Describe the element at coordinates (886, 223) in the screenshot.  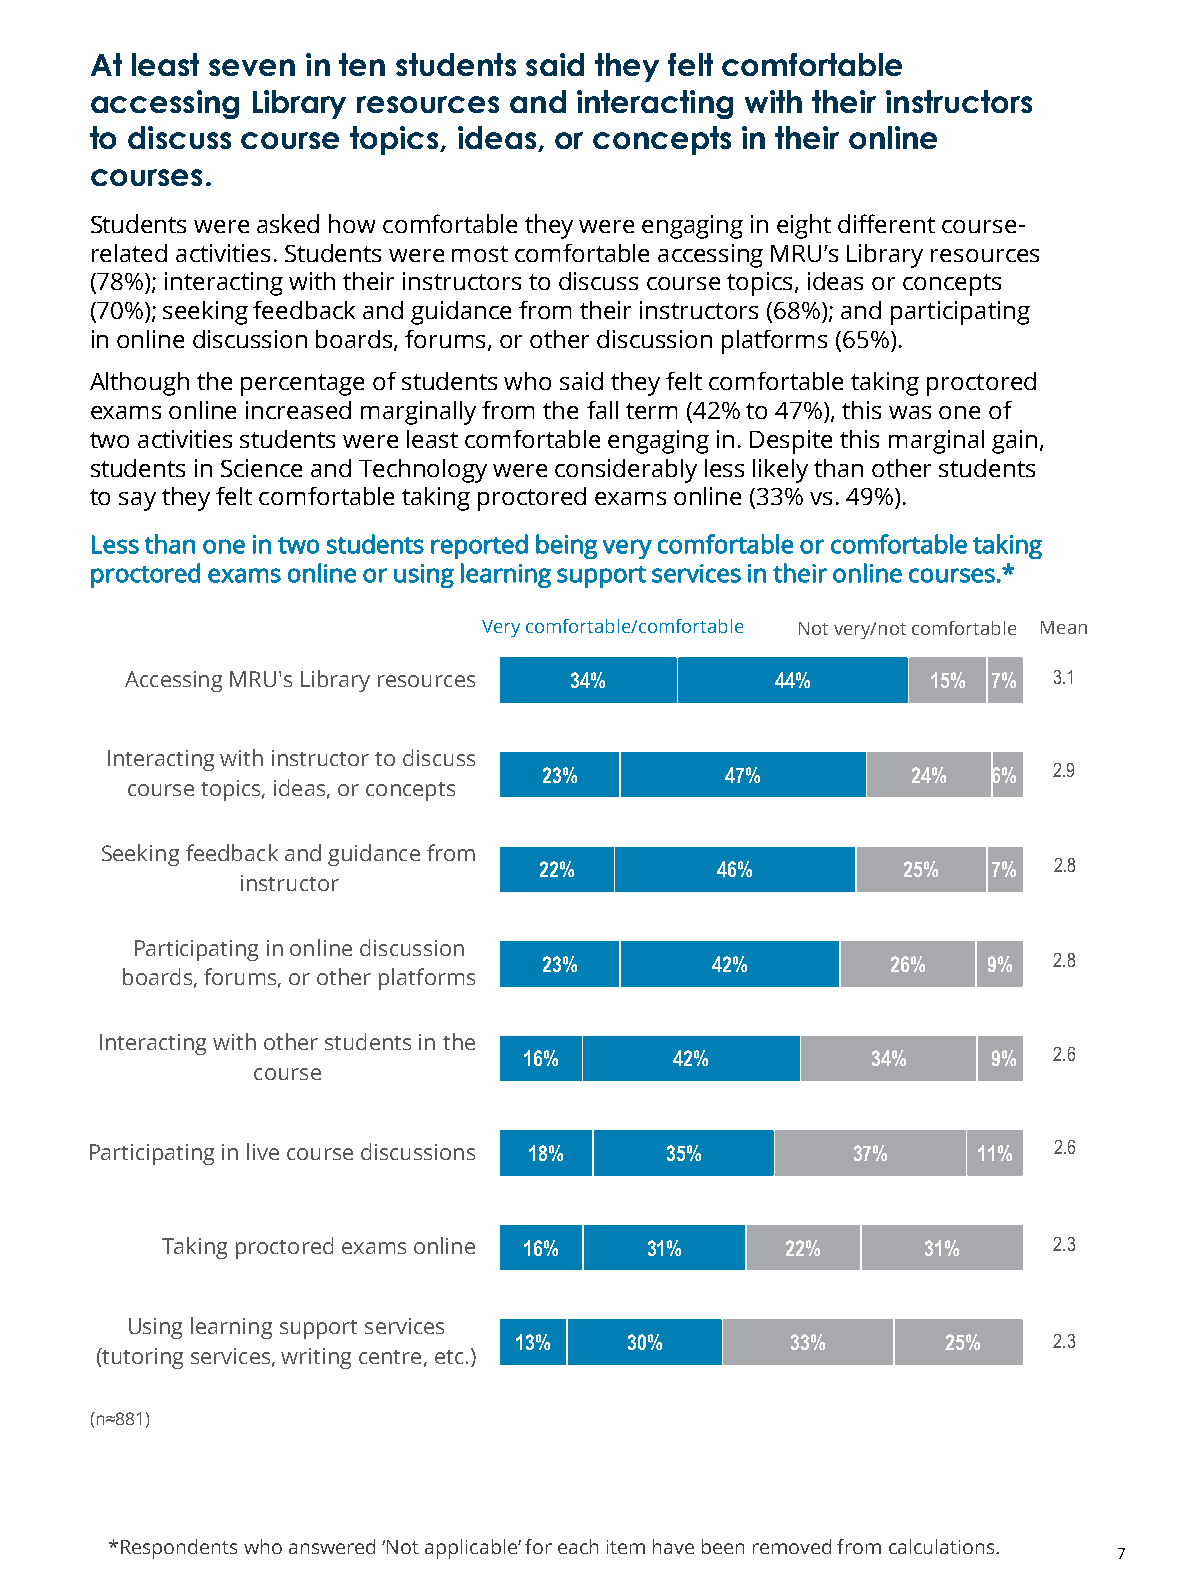
I see `different` at that location.
